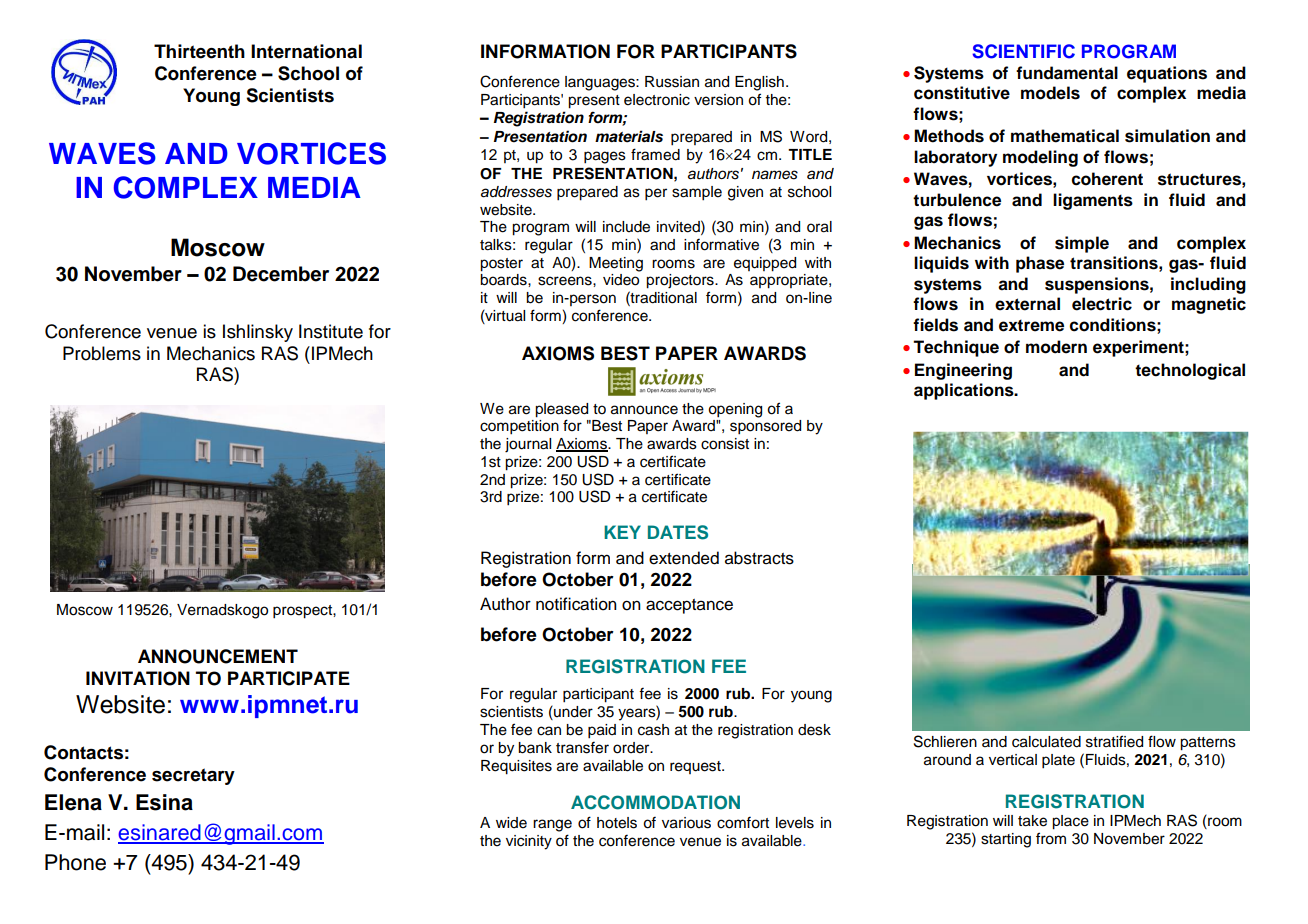 Image resolution: width=1308 pixels, height=924 pixels. Describe the element at coordinates (672, 82) in the screenshot. I see `Russian` at that location.
